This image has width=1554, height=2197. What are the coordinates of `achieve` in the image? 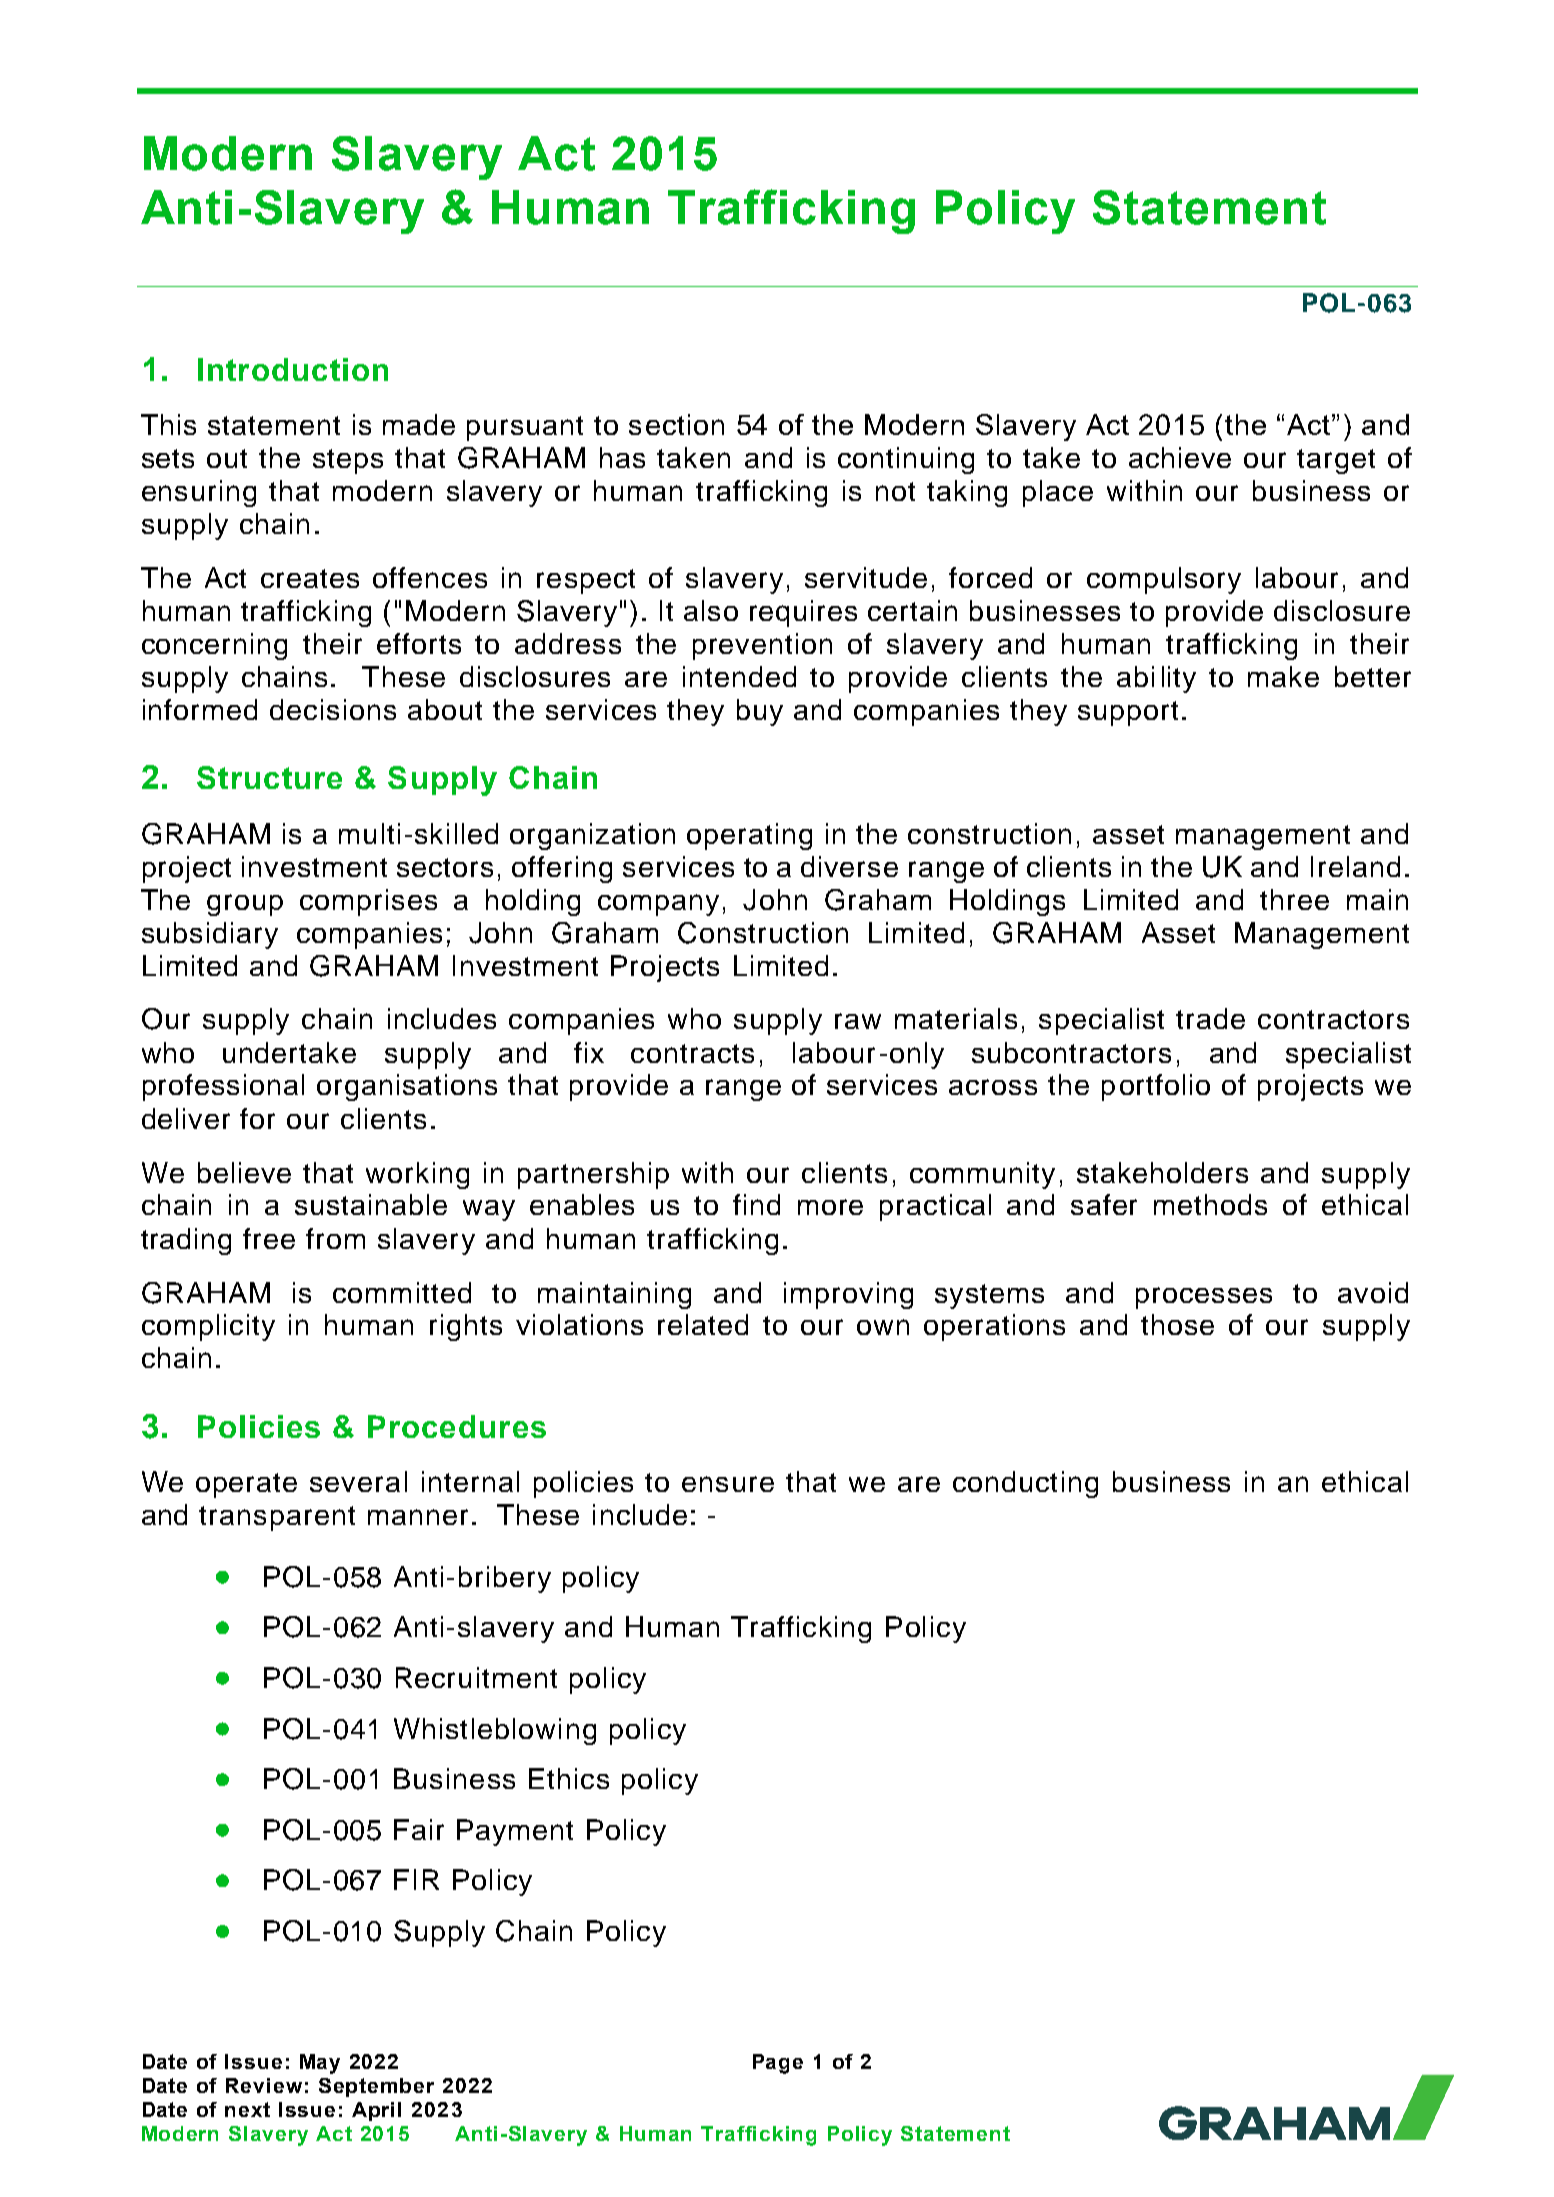 It's located at (1180, 457).
